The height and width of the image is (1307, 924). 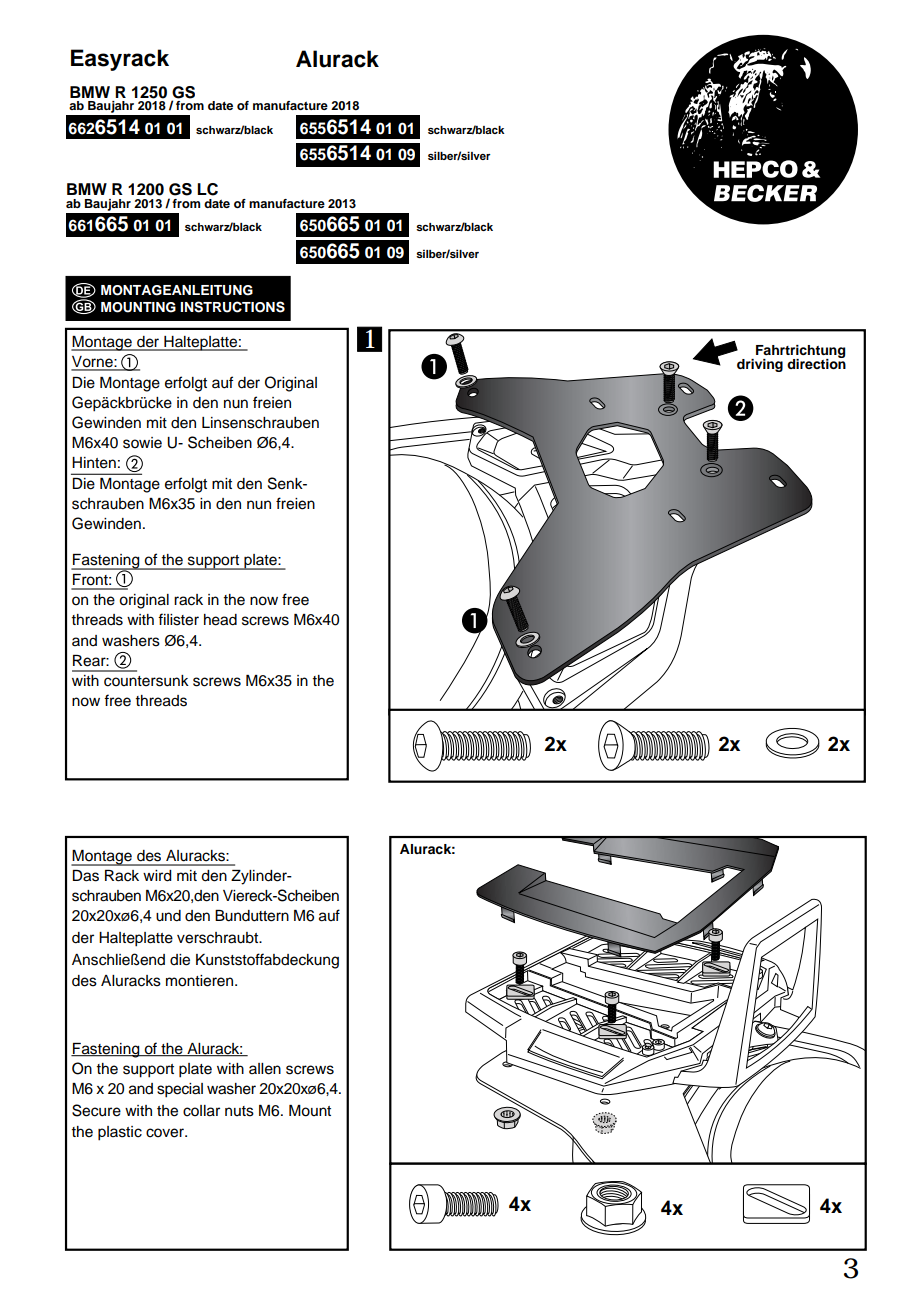 What do you see at coordinates (265, 1069) in the image?
I see `allen` at bounding box center [265, 1069].
